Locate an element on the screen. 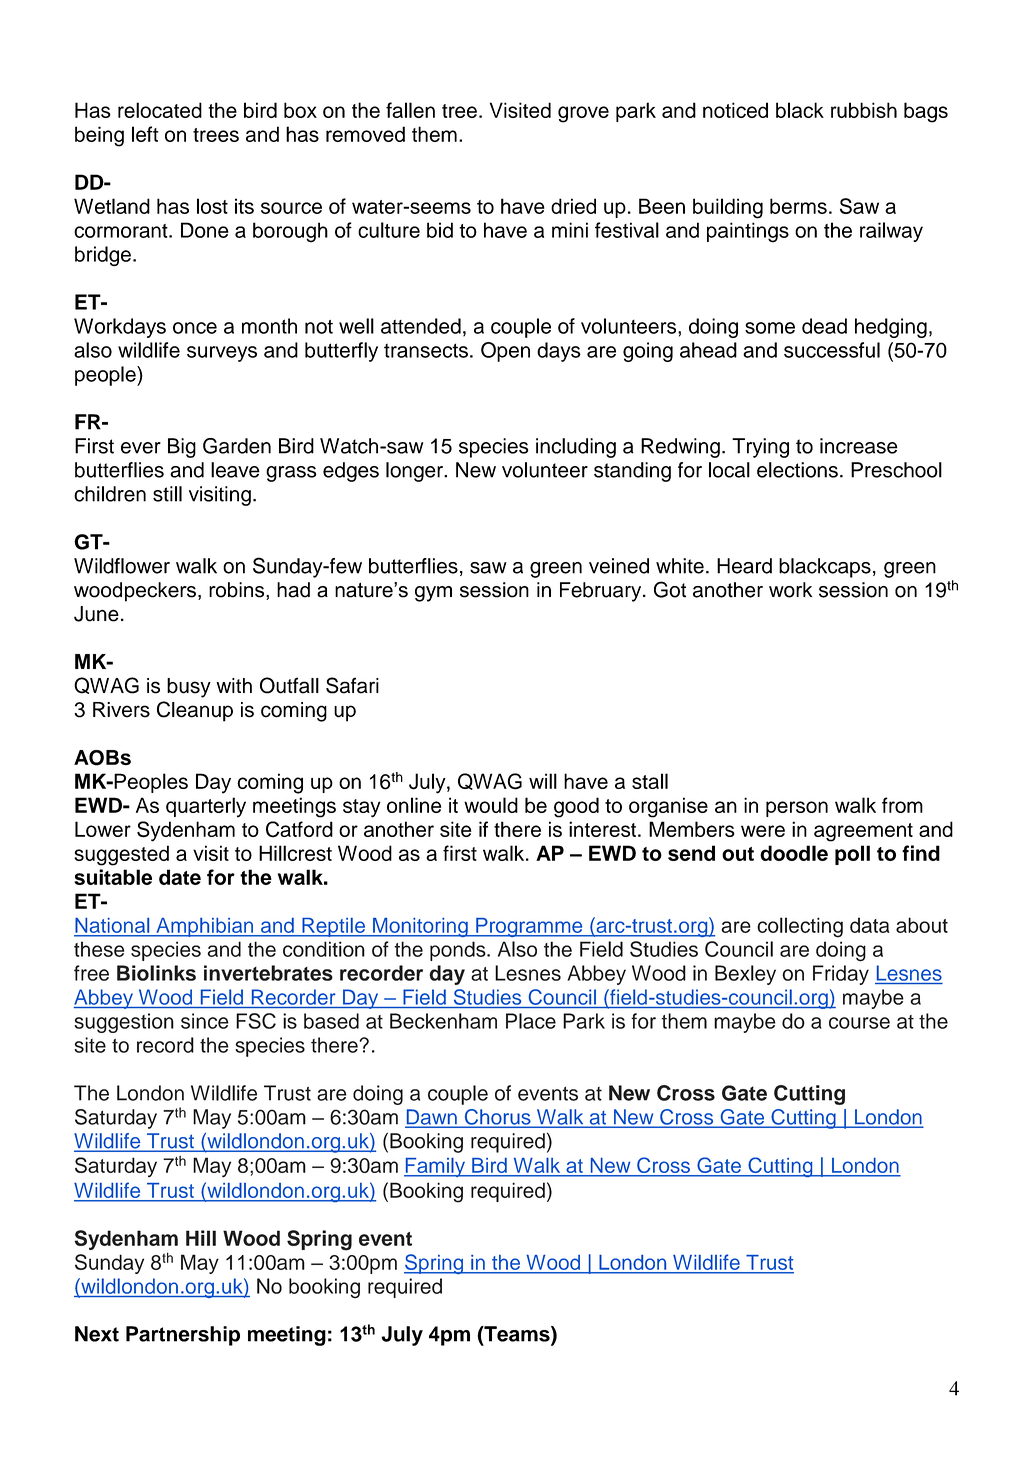  date is located at coordinates (180, 877).
